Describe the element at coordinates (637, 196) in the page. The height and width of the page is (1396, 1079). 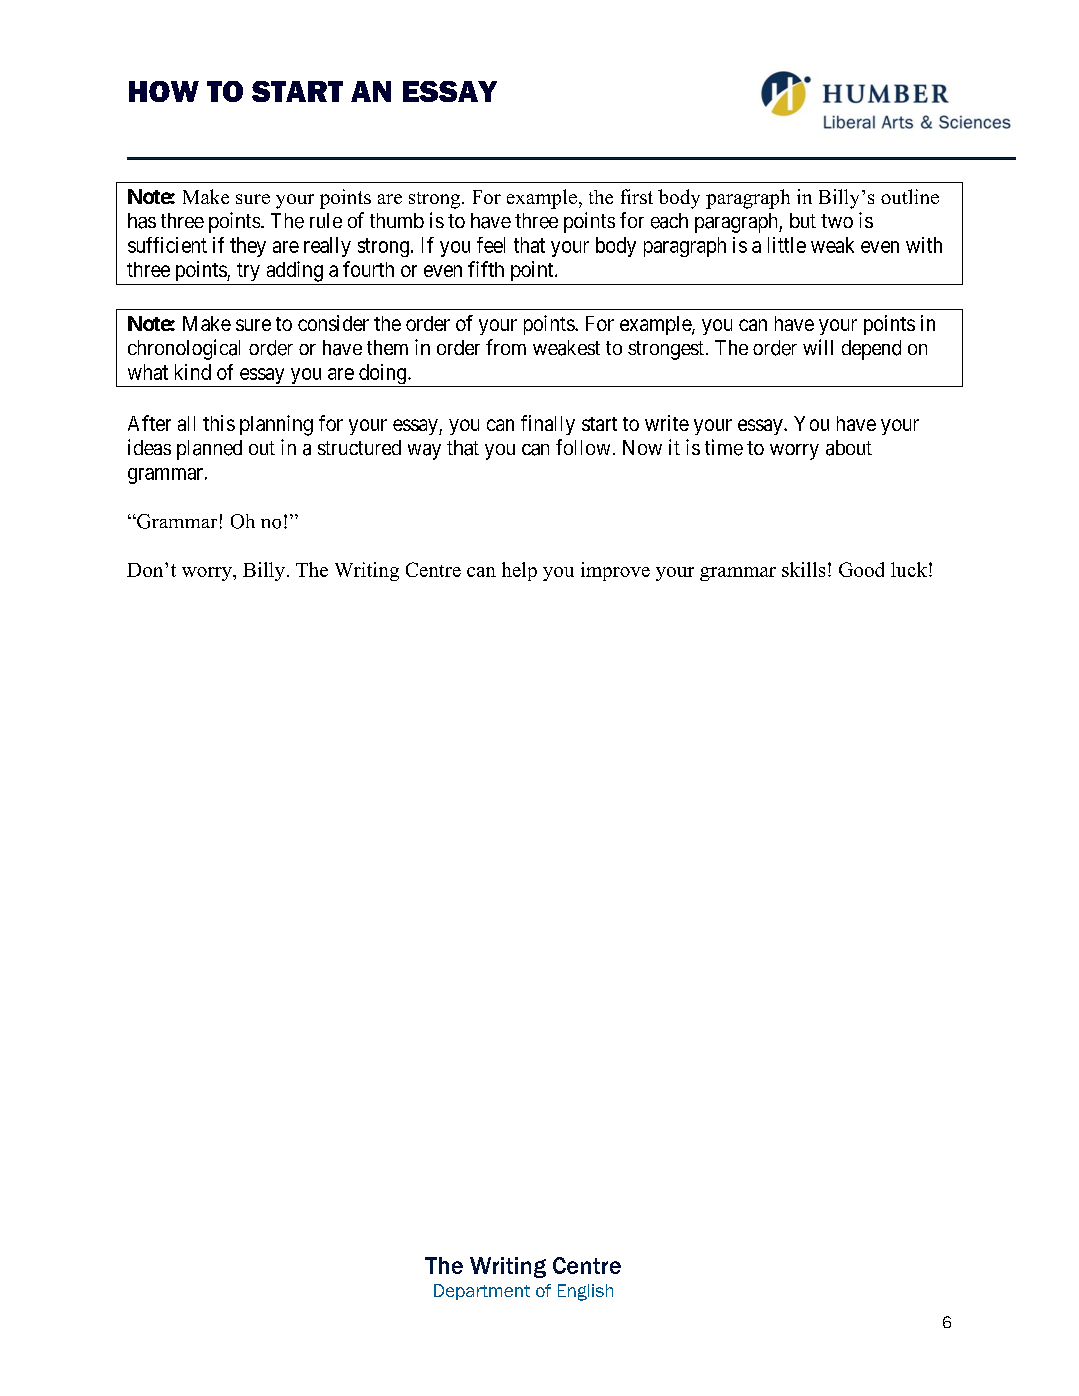
I see `first` at that location.
